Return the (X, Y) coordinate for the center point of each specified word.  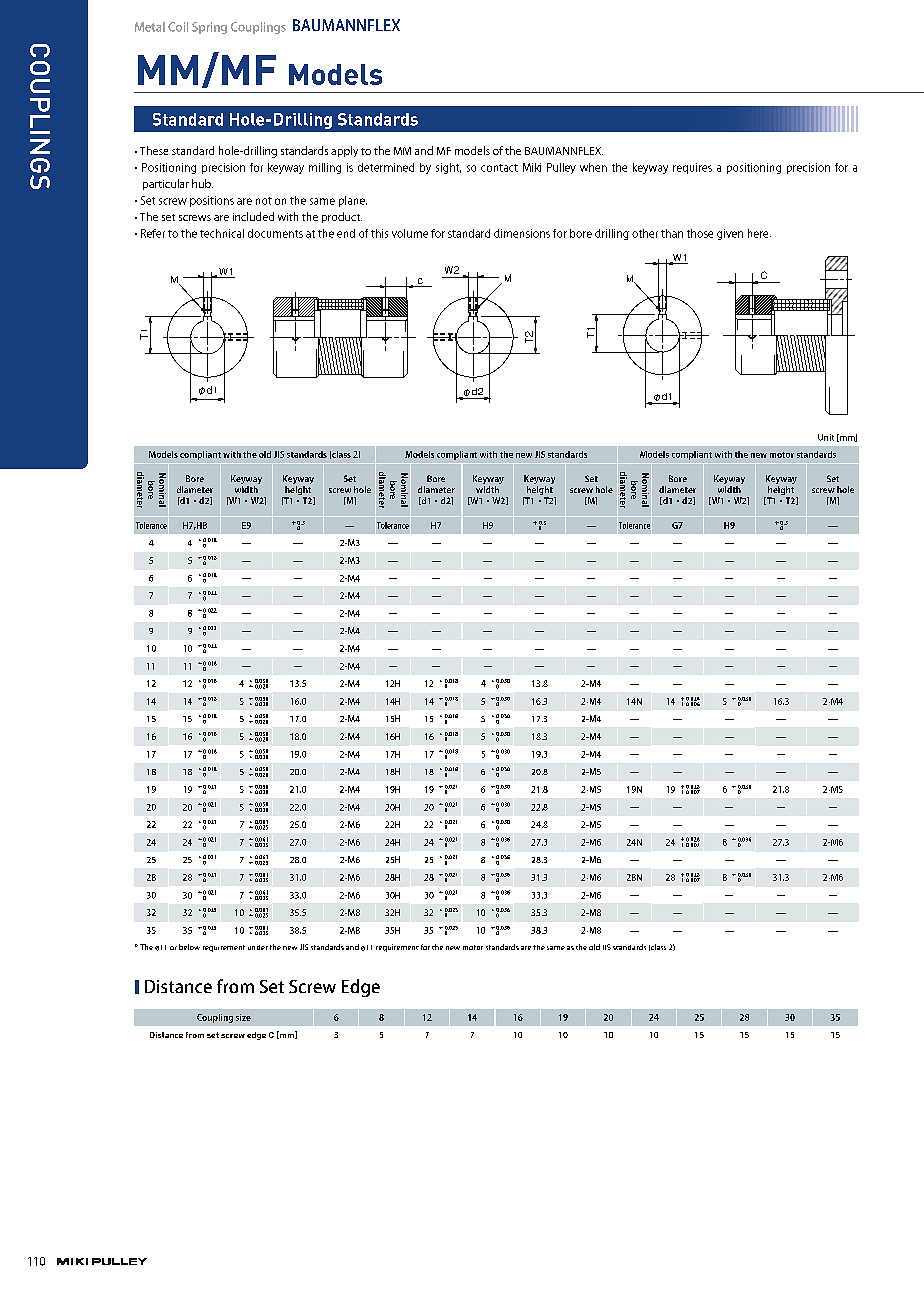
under (258, 947)
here (759, 233)
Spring (209, 28)
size (243, 1017)
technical (222, 233)
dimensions (522, 233)
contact (499, 168)
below (189, 947)
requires (692, 168)
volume (410, 233)
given (730, 234)
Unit (826, 437)
